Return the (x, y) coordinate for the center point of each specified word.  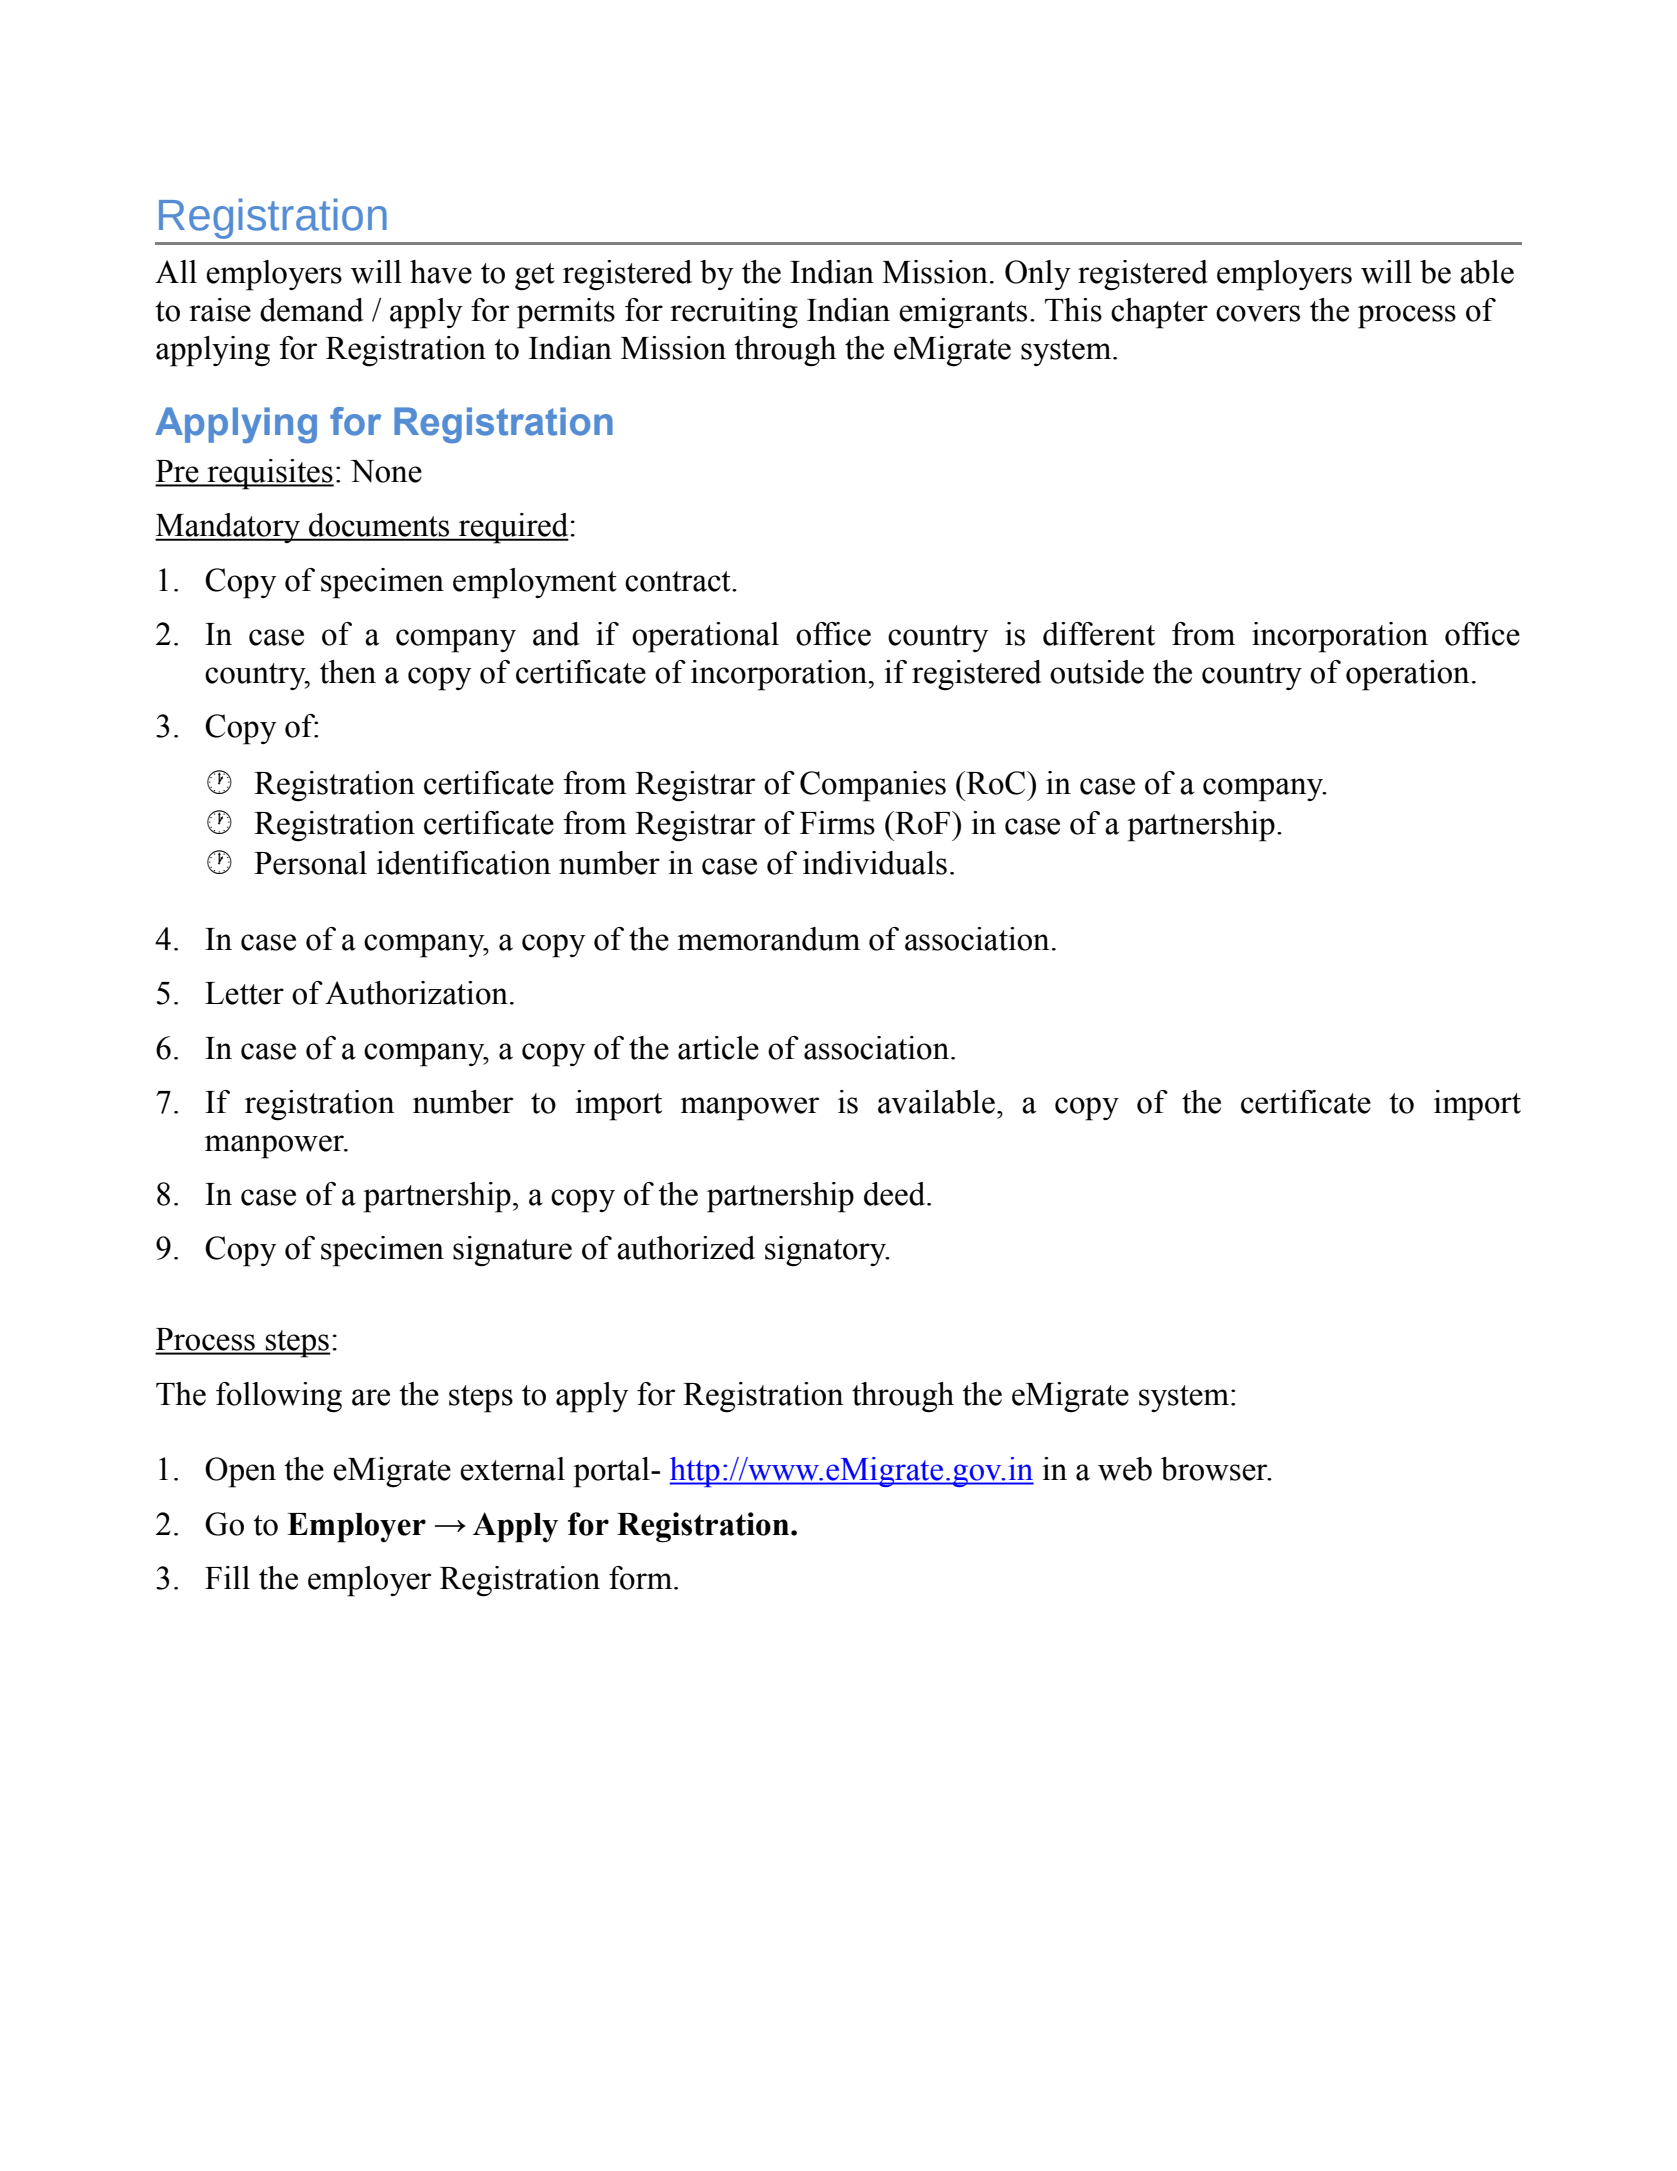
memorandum (768, 939)
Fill (227, 1577)
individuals (875, 863)
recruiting (734, 313)
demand (312, 310)
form (642, 1578)
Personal (310, 863)
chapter (1159, 313)
